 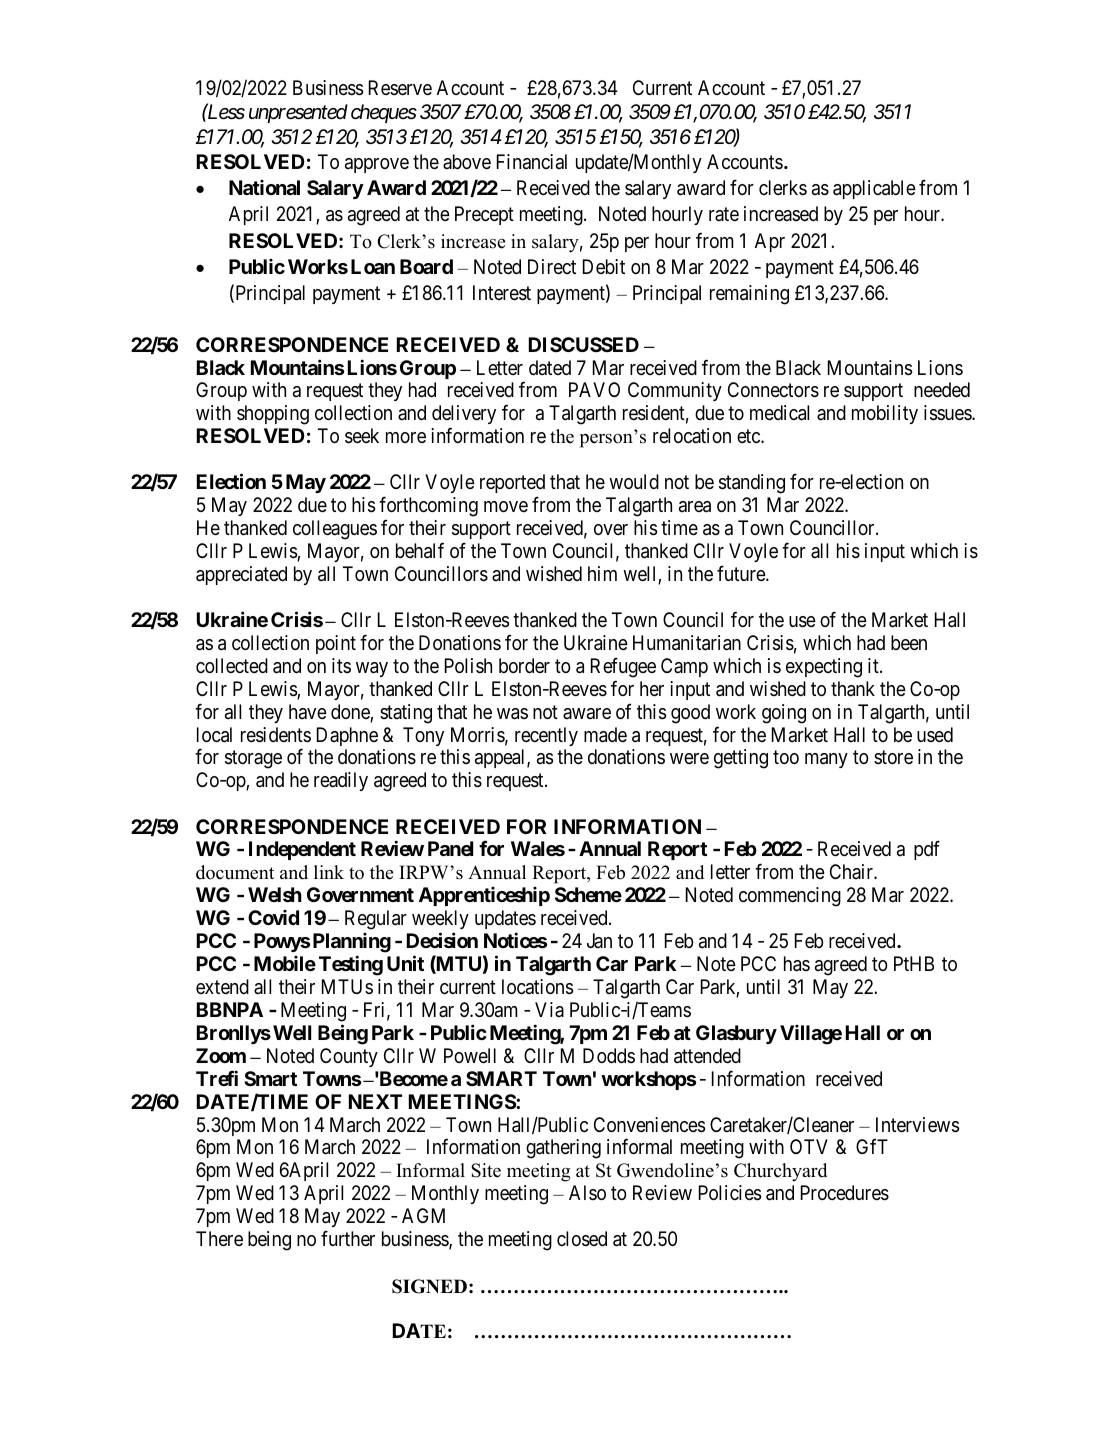 What do you see at coordinates (587, 1192) in the document?
I see `Also` at bounding box center [587, 1192].
